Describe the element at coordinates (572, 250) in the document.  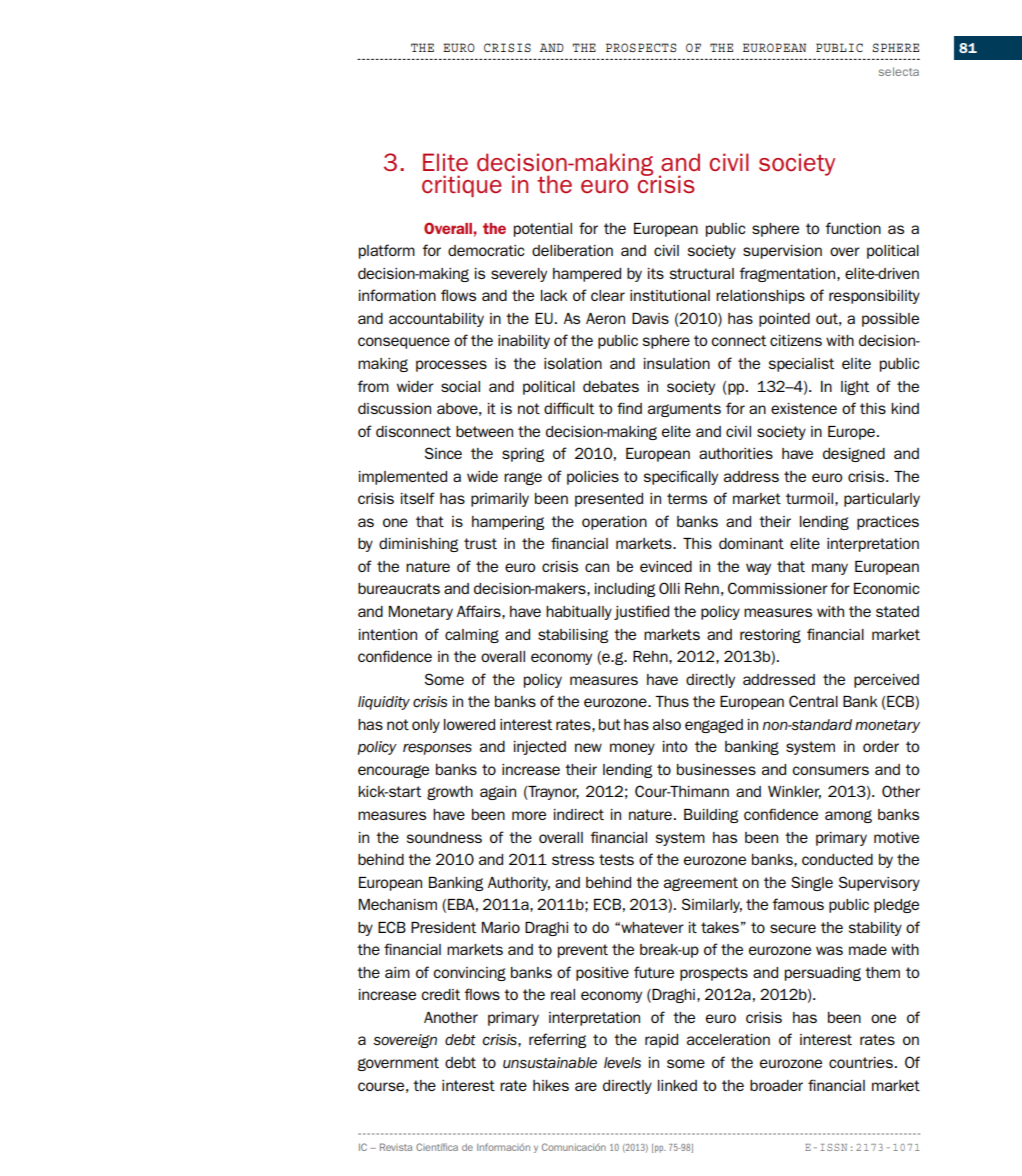
I see `deliberation` at that location.
